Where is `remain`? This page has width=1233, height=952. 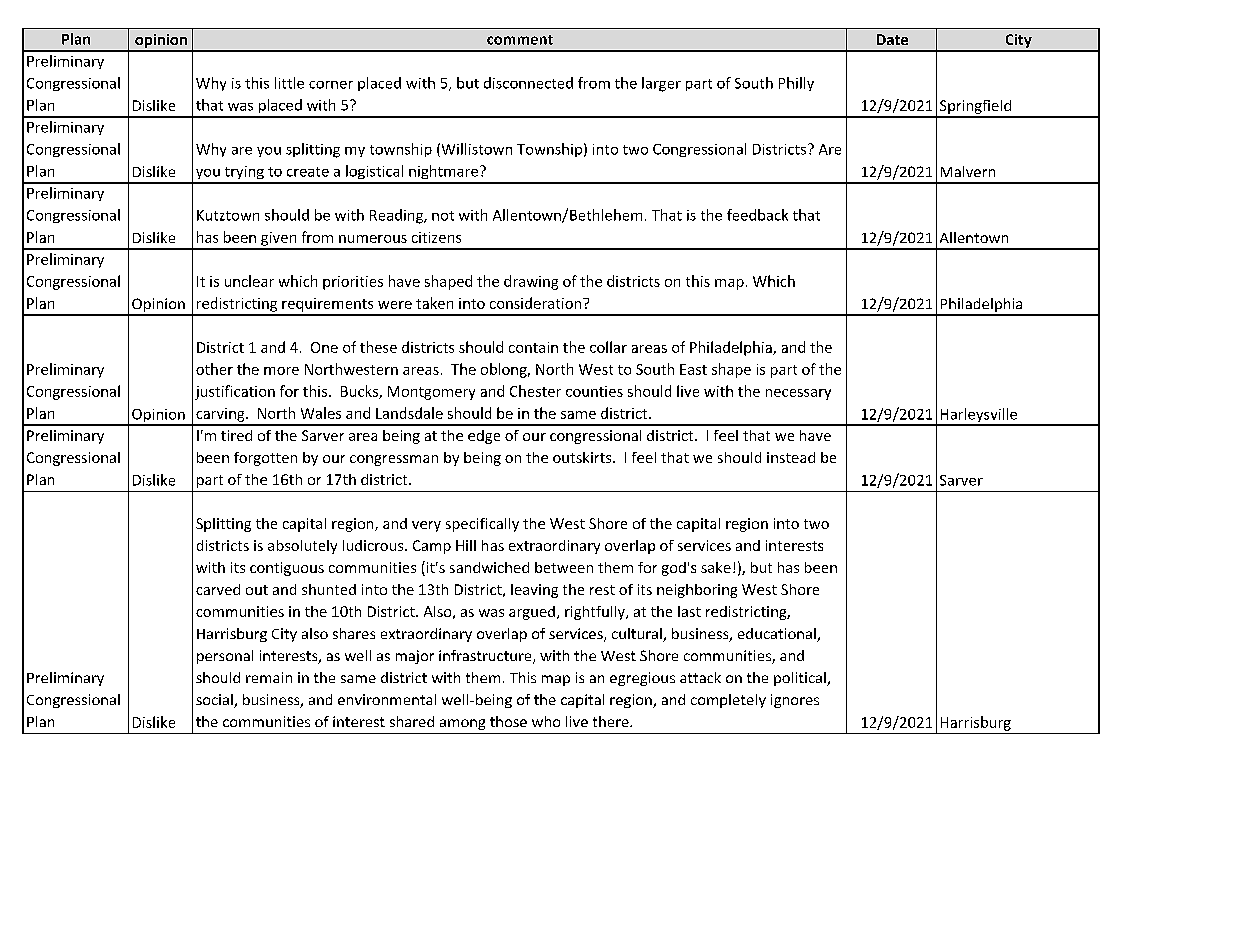
remain is located at coordinates (269, 677).
